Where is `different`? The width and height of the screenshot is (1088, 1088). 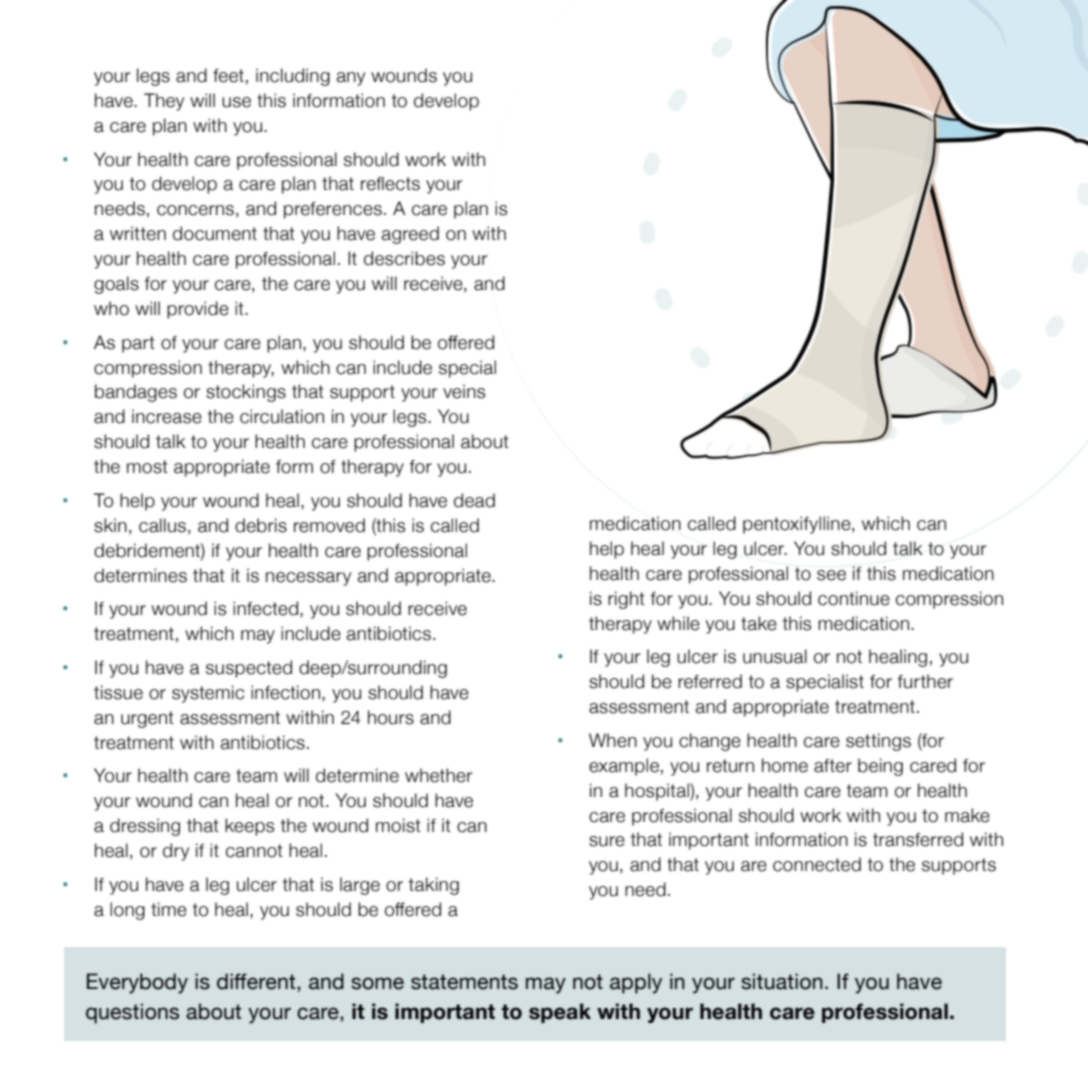
different is located at coordinates (257, 982).
